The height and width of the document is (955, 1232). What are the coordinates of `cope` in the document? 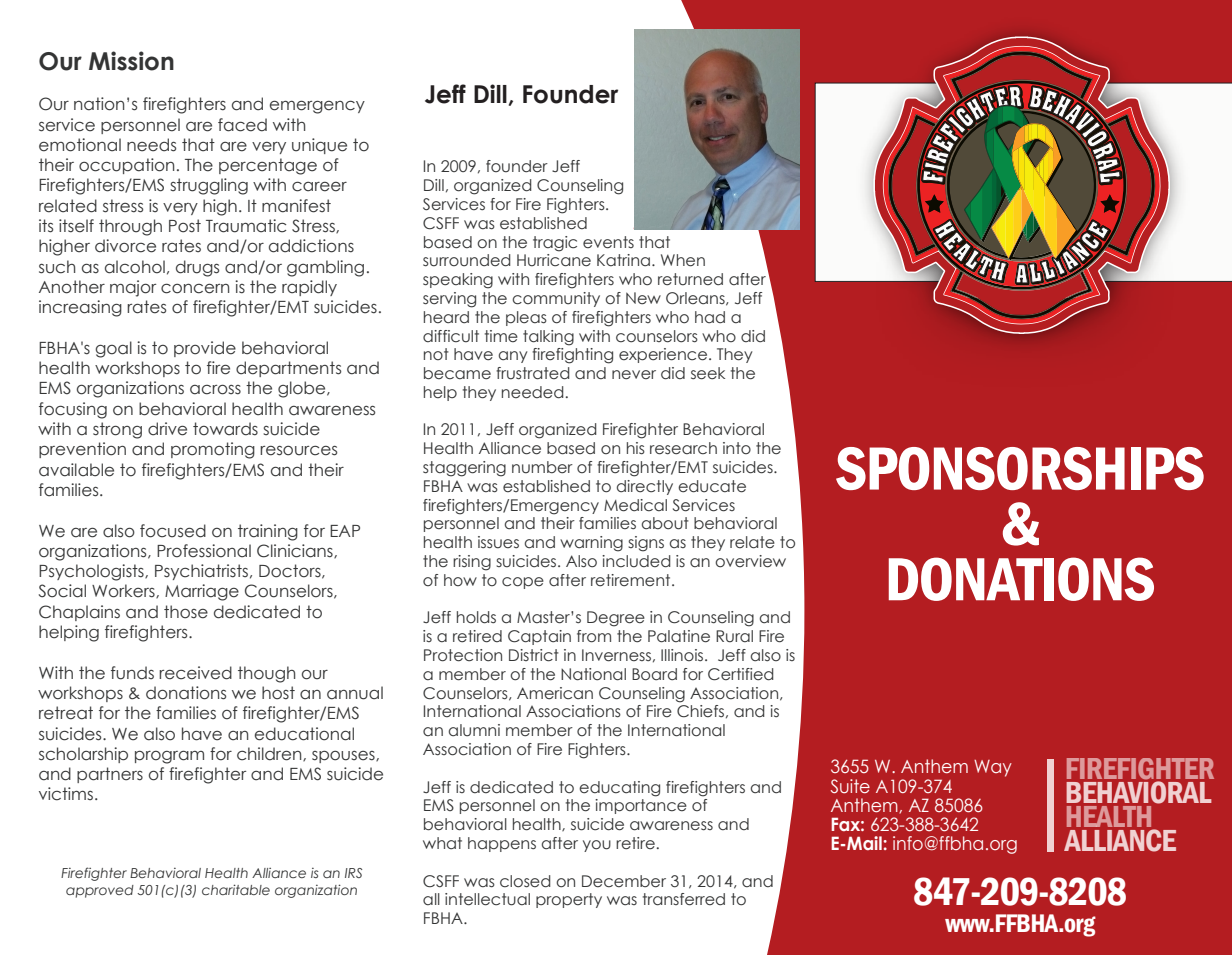 It's located at (523, 583).
